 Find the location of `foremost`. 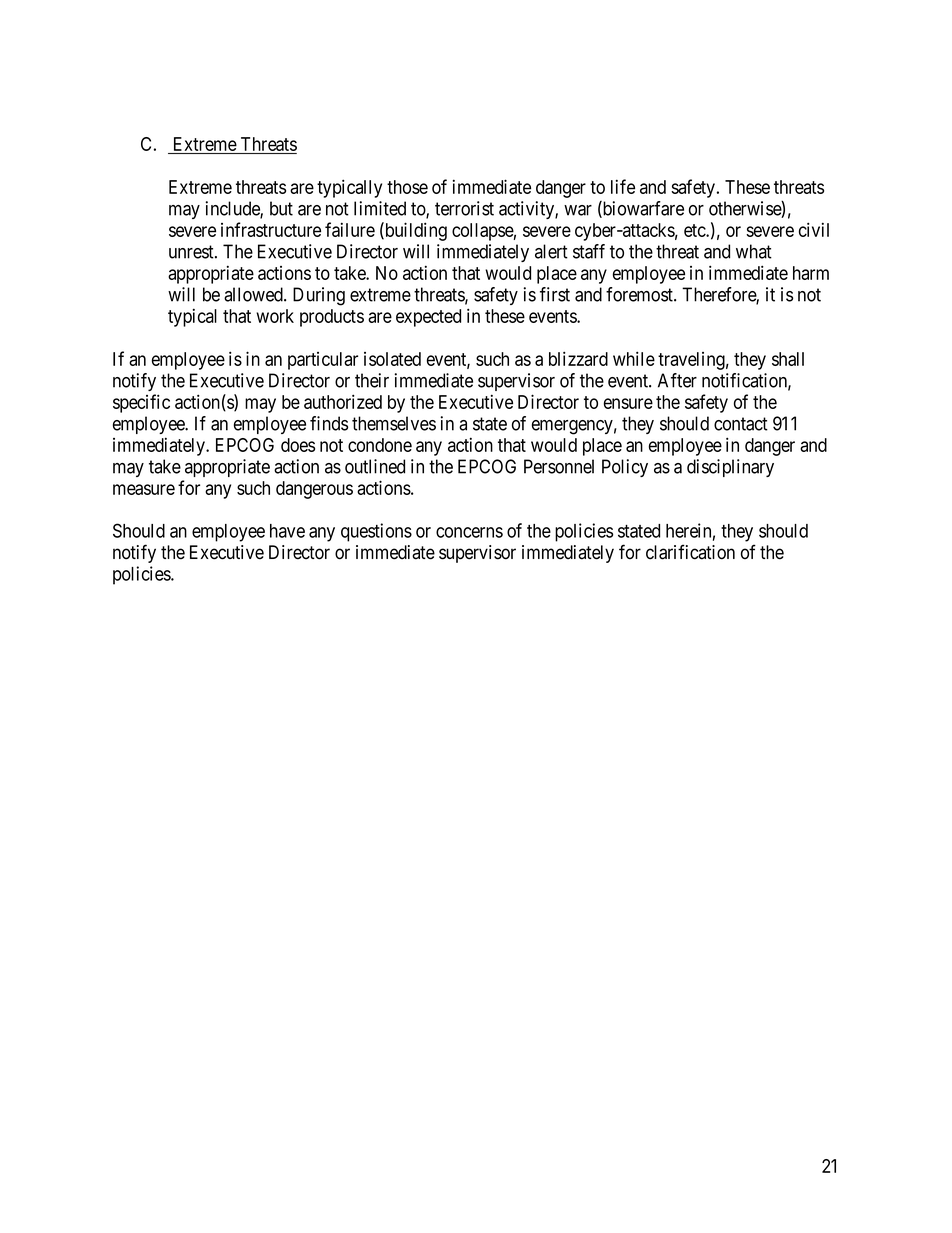

foremost is located at coordinates (640, 294).
